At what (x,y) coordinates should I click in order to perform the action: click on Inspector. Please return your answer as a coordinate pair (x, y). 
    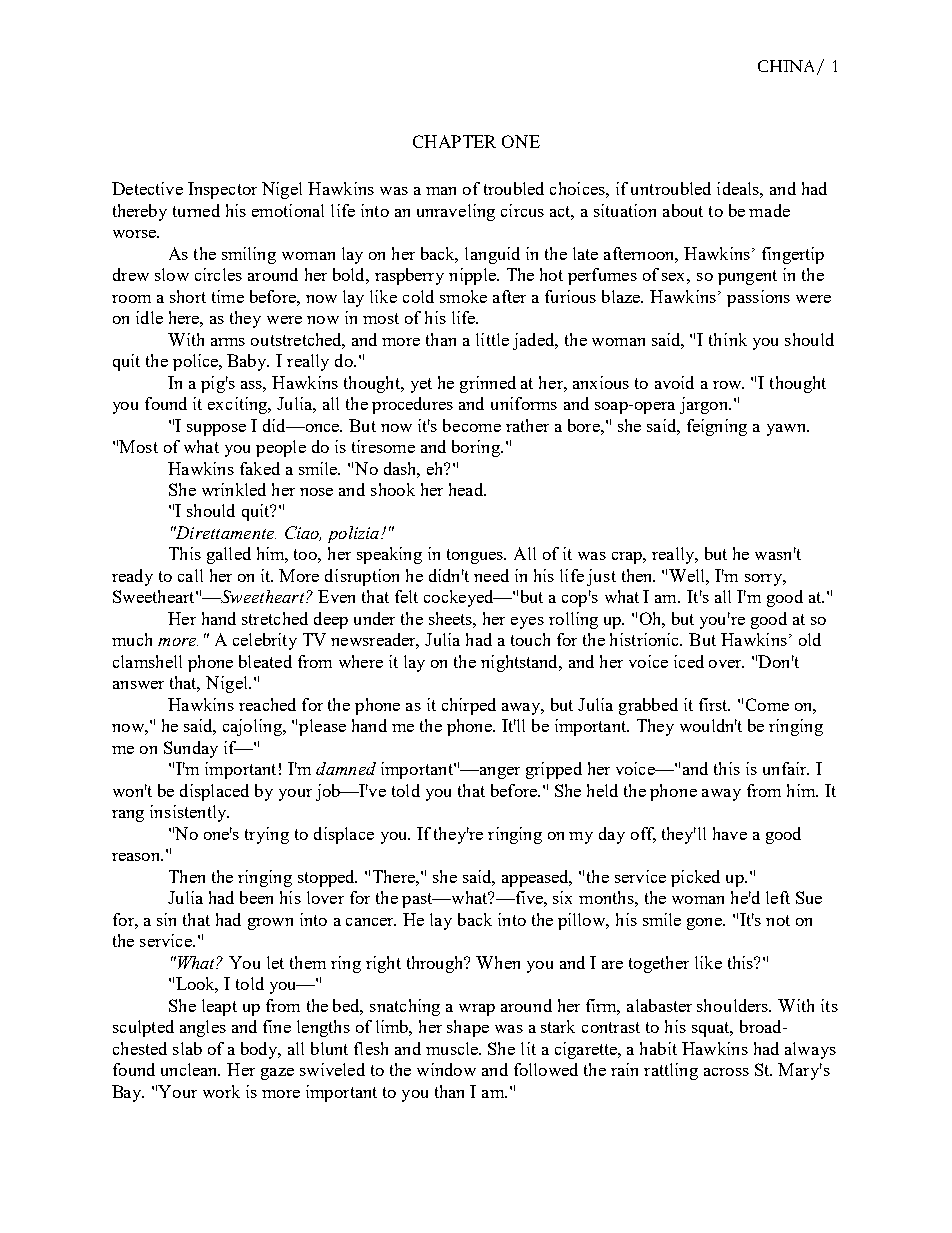
    Looking at the image, I should click on (222, 190).
